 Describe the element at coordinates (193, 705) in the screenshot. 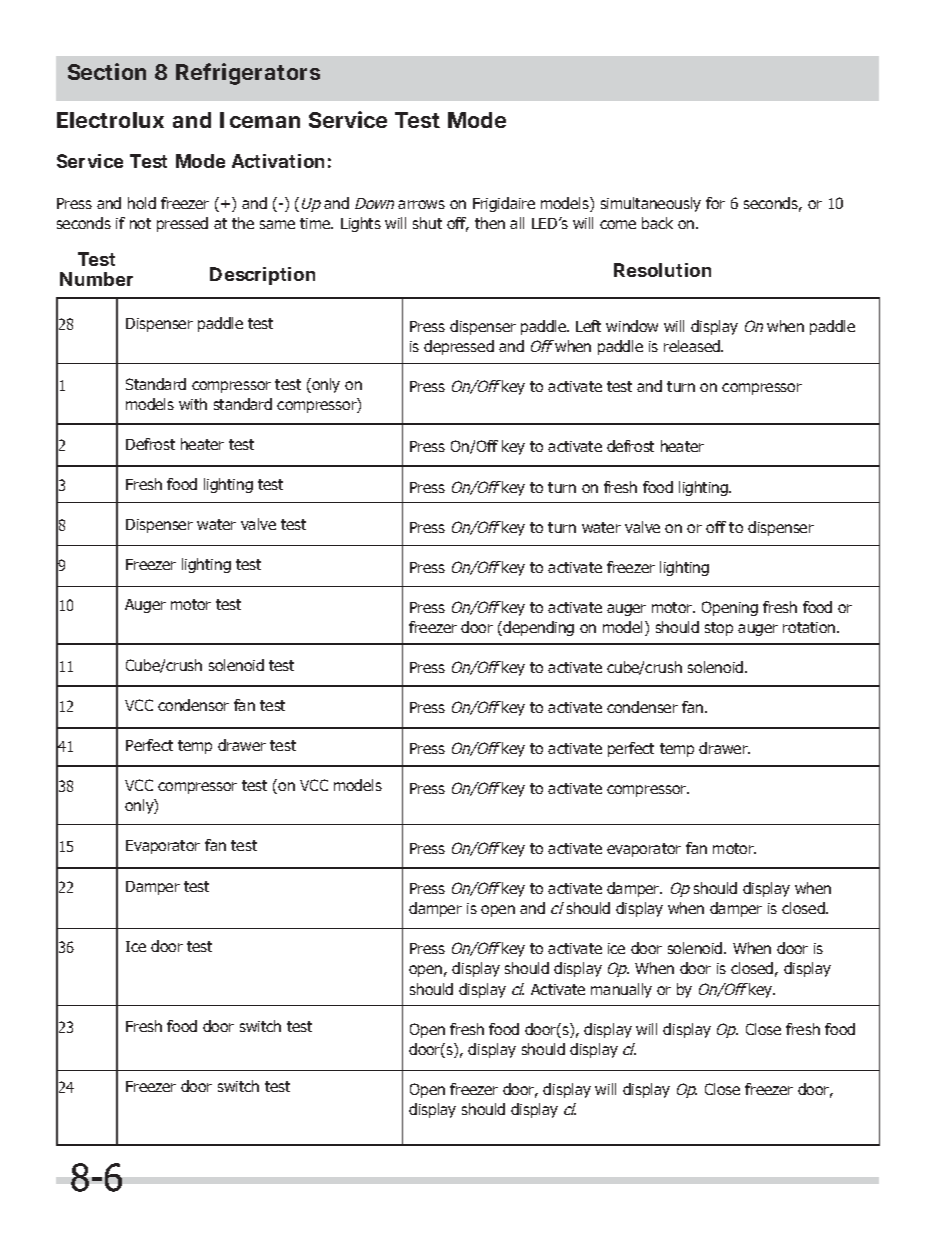

I see `condensor` at that location.
